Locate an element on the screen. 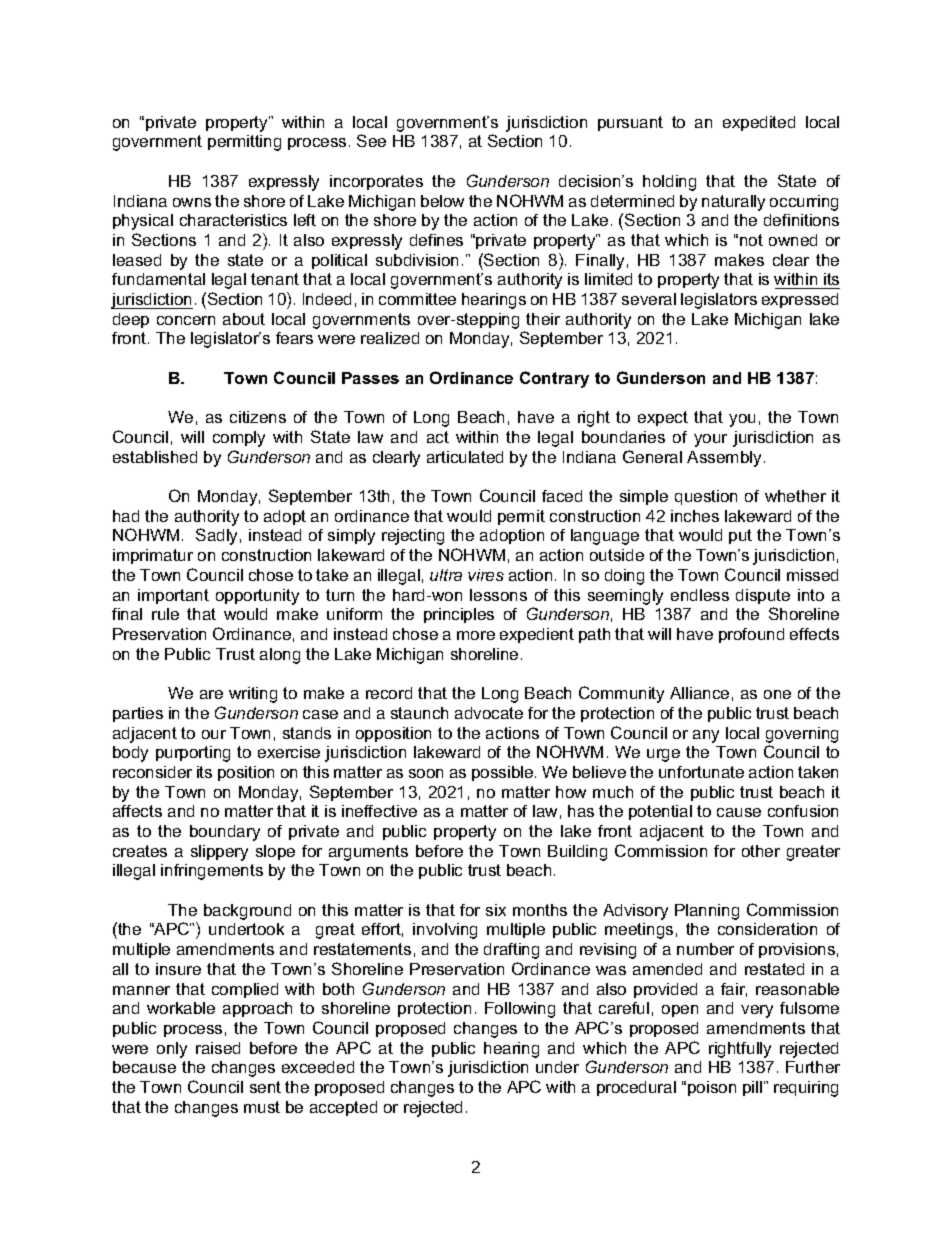  expedited is located at coordinates (759, 123).
